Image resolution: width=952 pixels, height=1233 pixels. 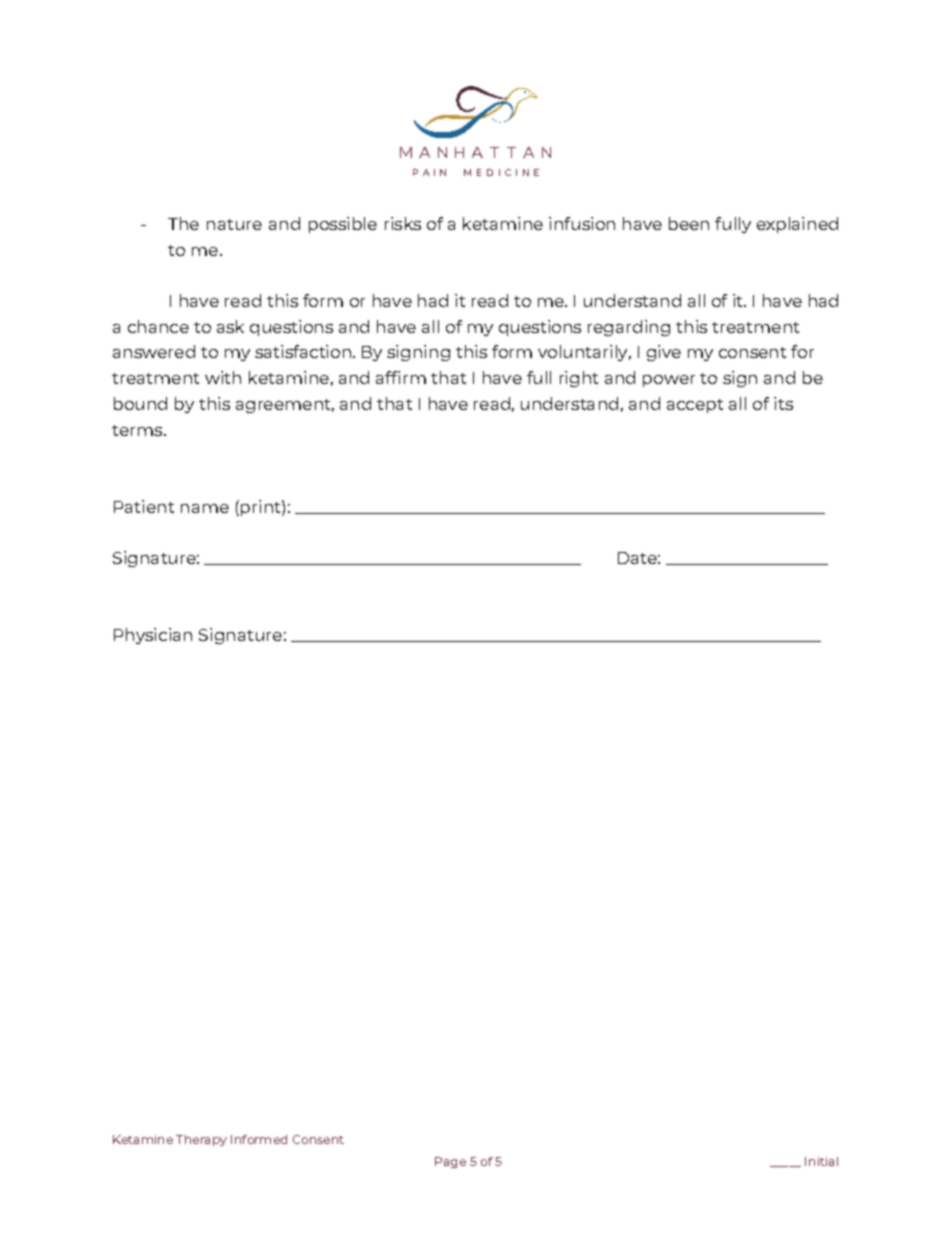 I want to click on Initial, so click(x=821, y=1161).
